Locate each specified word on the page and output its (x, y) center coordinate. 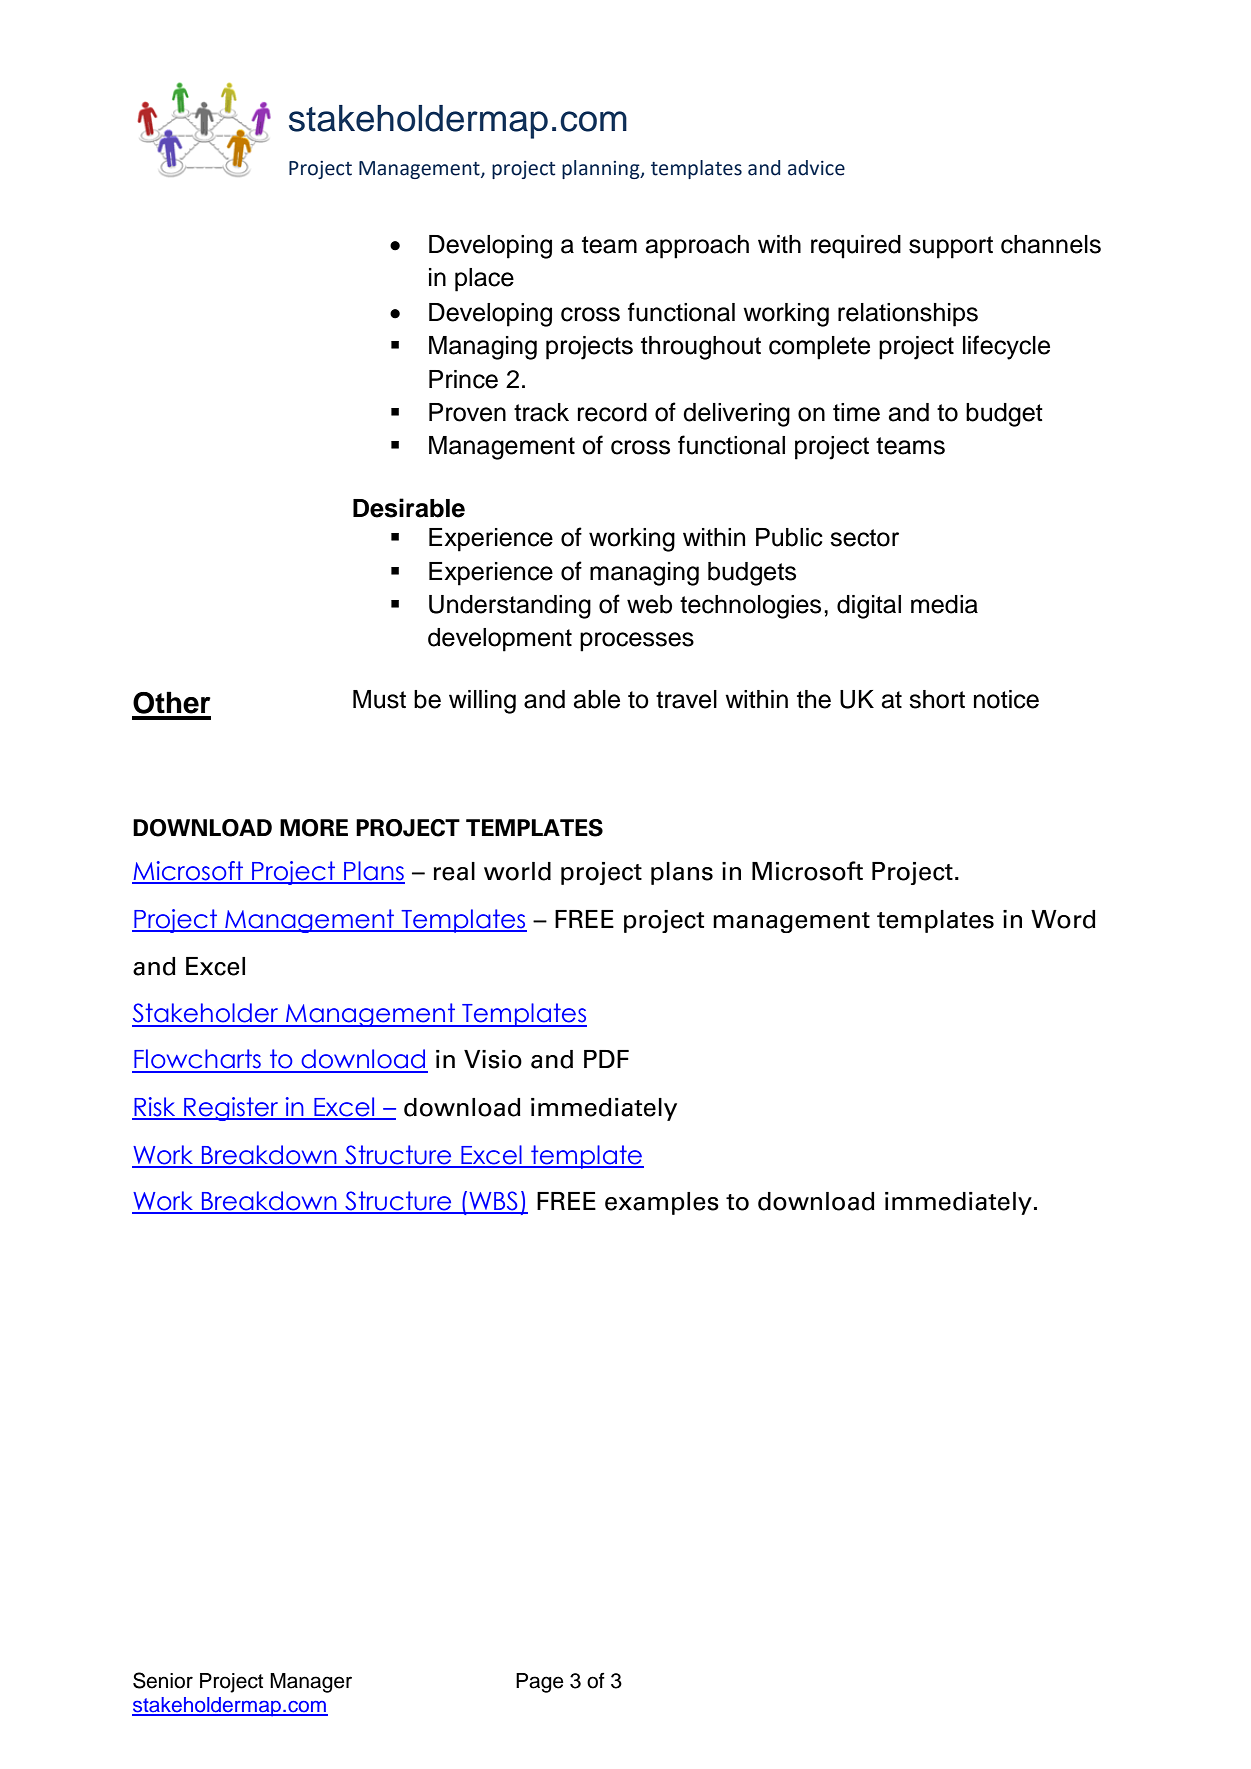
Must (379, 699)
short (937, 699)
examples (662, 1203)
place (484, 280)
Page (540, 1683)
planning (602, 169)
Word (1063, 919)
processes (637, 642)
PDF (606, 1059)
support (951, 247)
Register (231, 1109)
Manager (311, 1683)
